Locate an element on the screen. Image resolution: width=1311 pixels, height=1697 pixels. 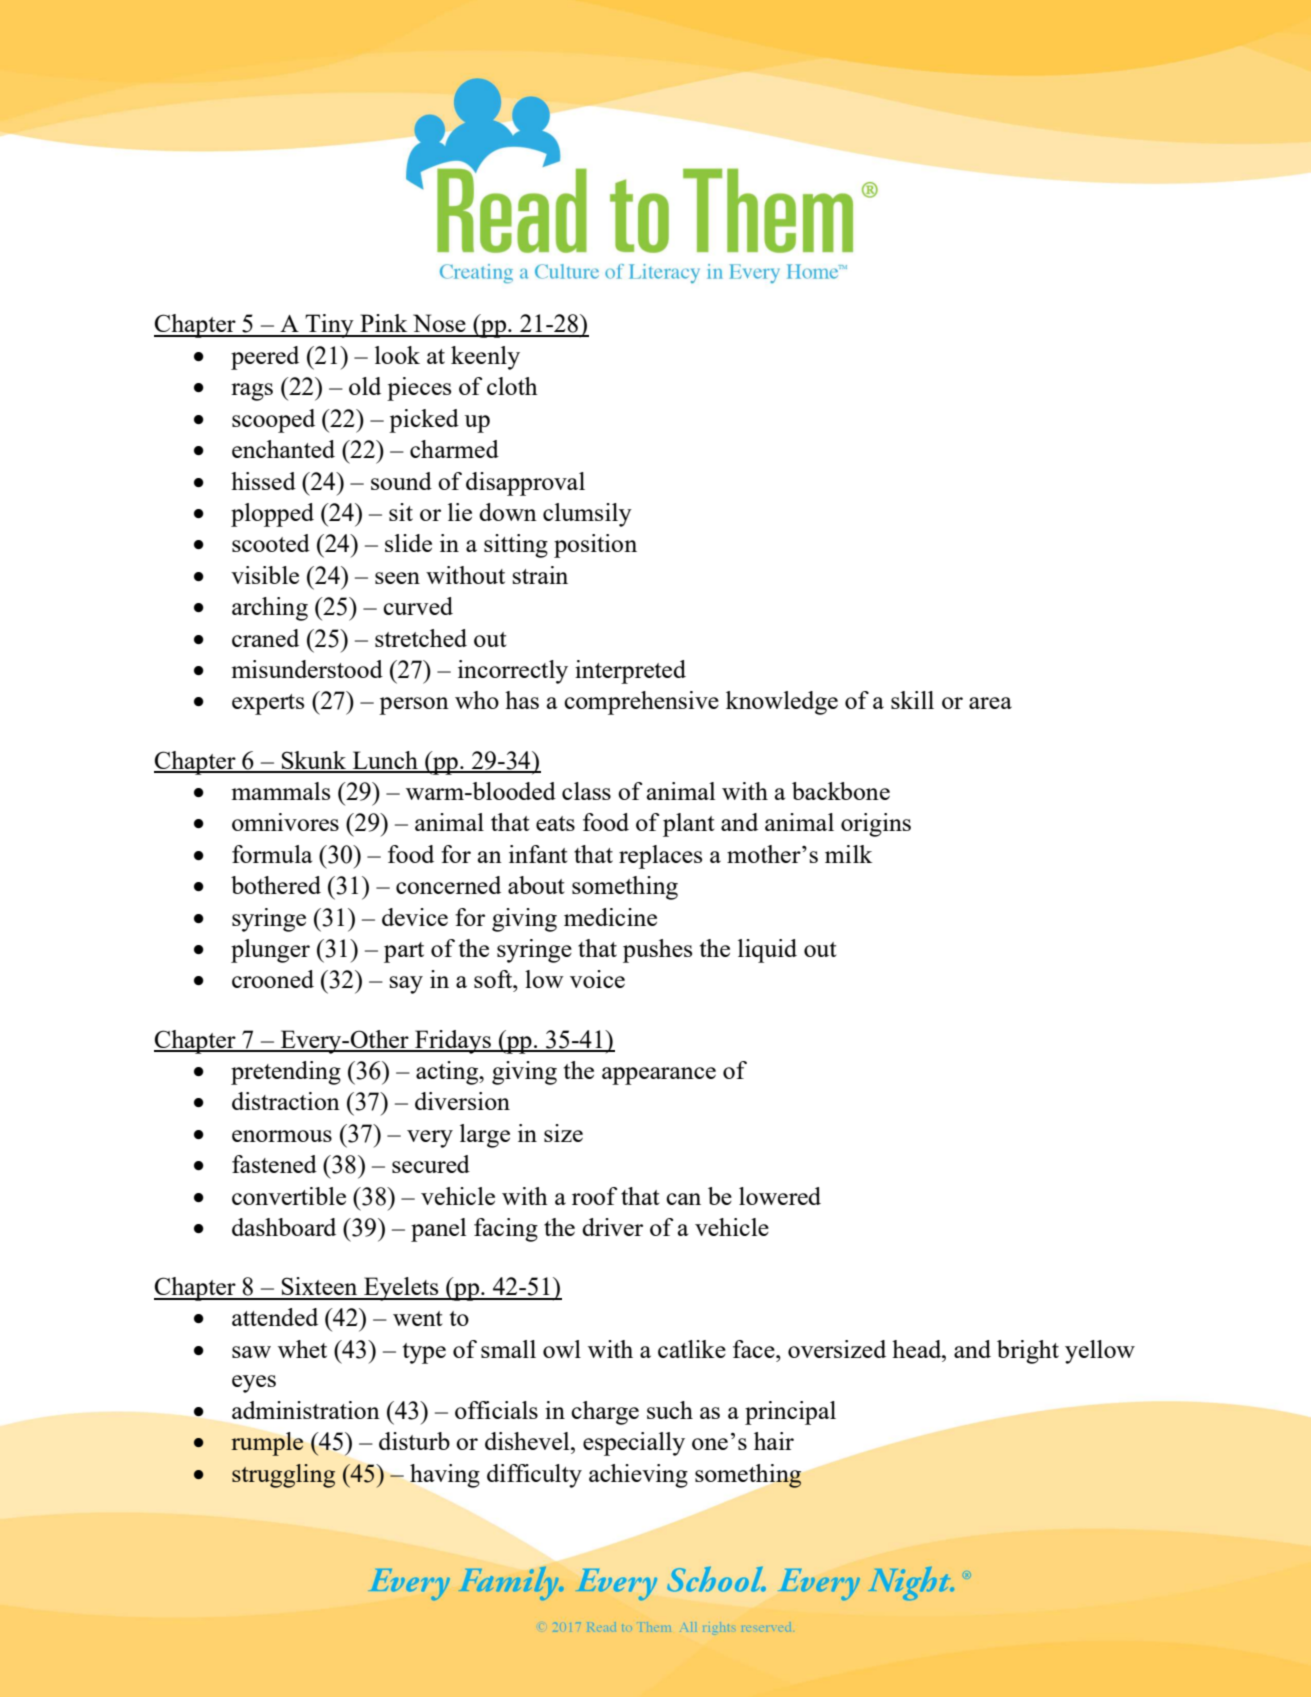
bright is located at coordinates (1028, 1352).
